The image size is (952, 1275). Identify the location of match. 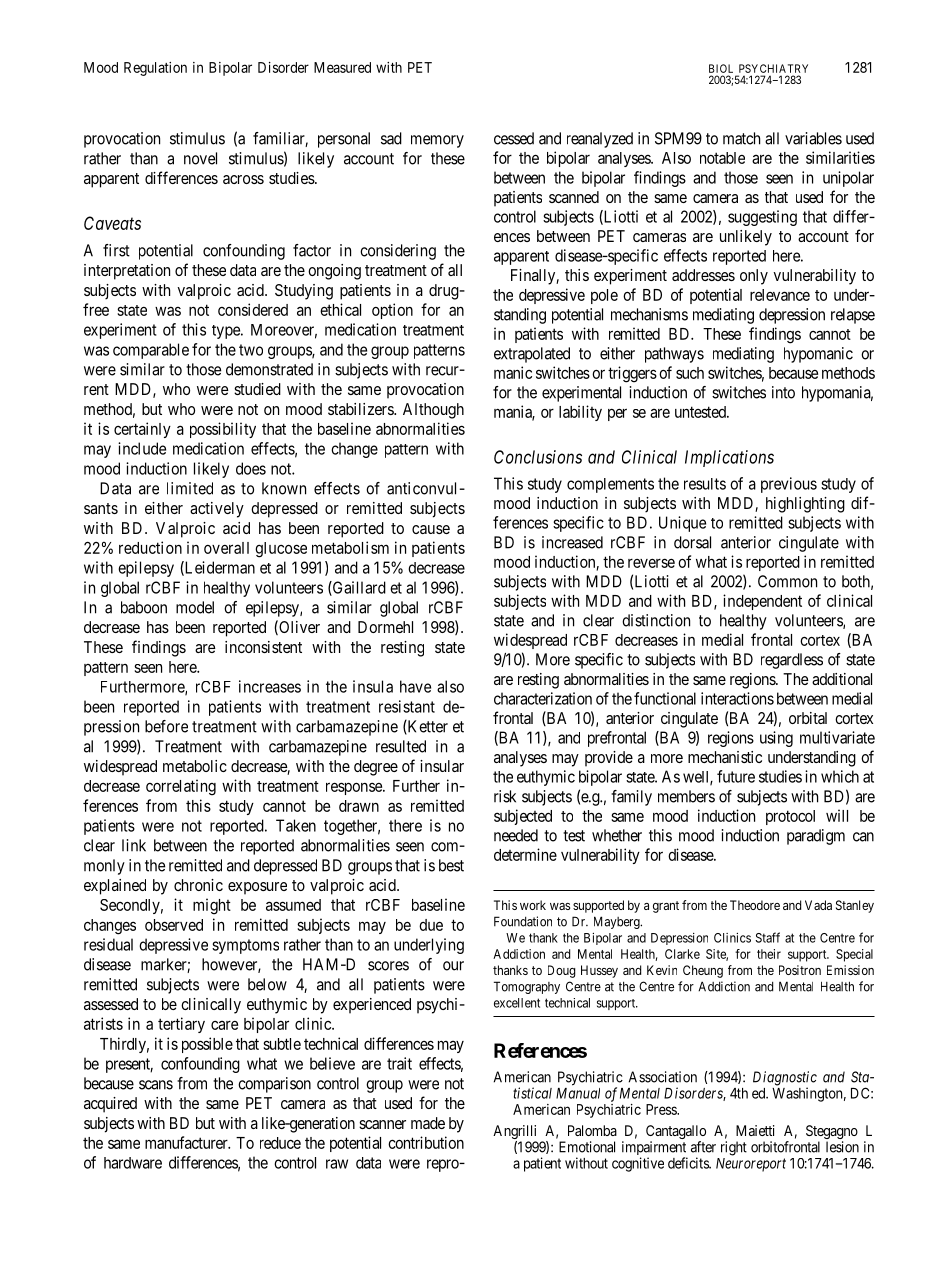
(741, 138).
